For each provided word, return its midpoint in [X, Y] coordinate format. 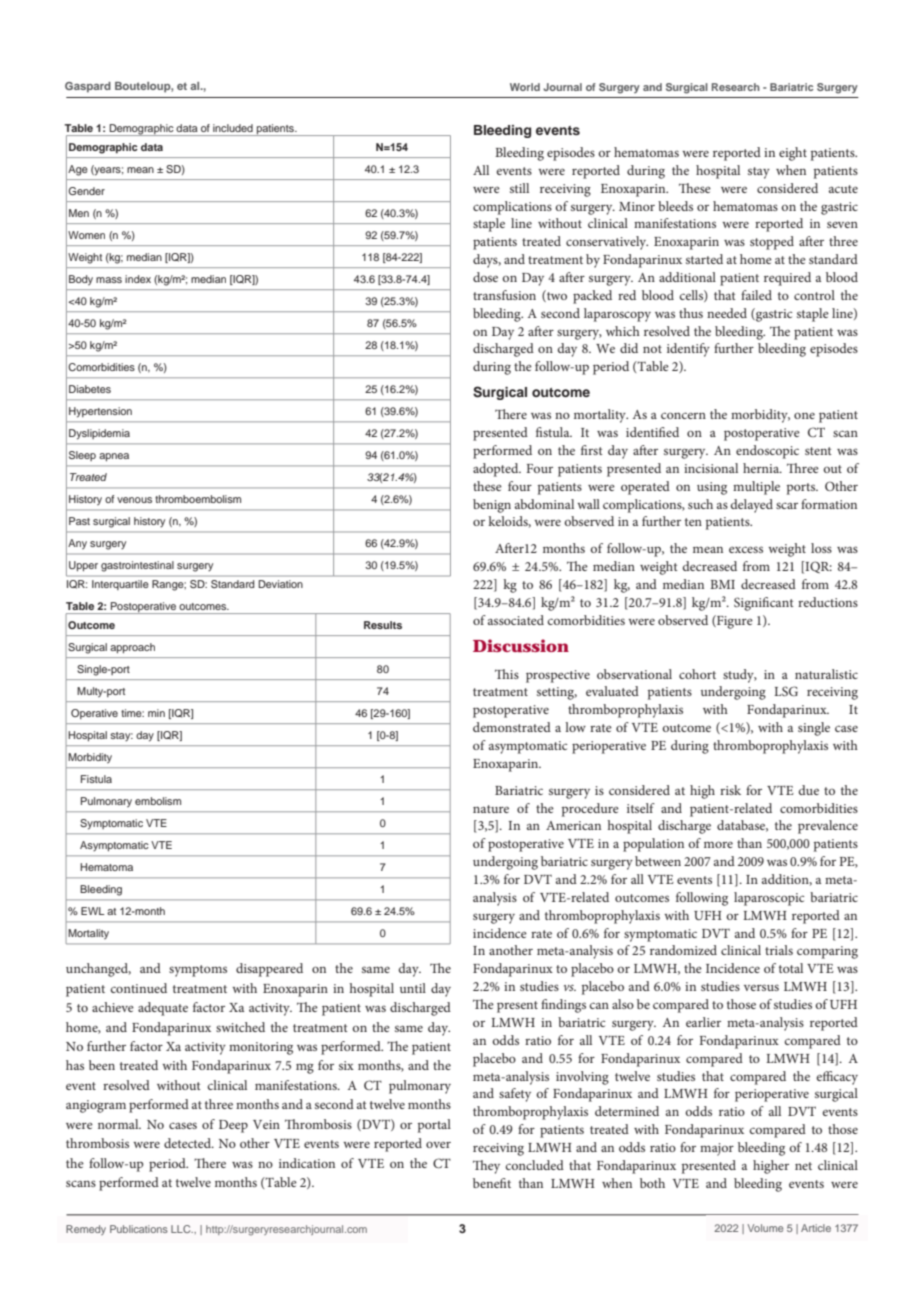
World [525, 87]
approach [132, 648]
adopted [497, 470]
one [804, 415]
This [507, 674]
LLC [182, 1229]
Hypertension [100, 412]
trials [779, 950]
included [233, 128]
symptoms [198, 971]
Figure [734, 622]
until [413, 988]
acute [843, 189]
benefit [492, 1183]
